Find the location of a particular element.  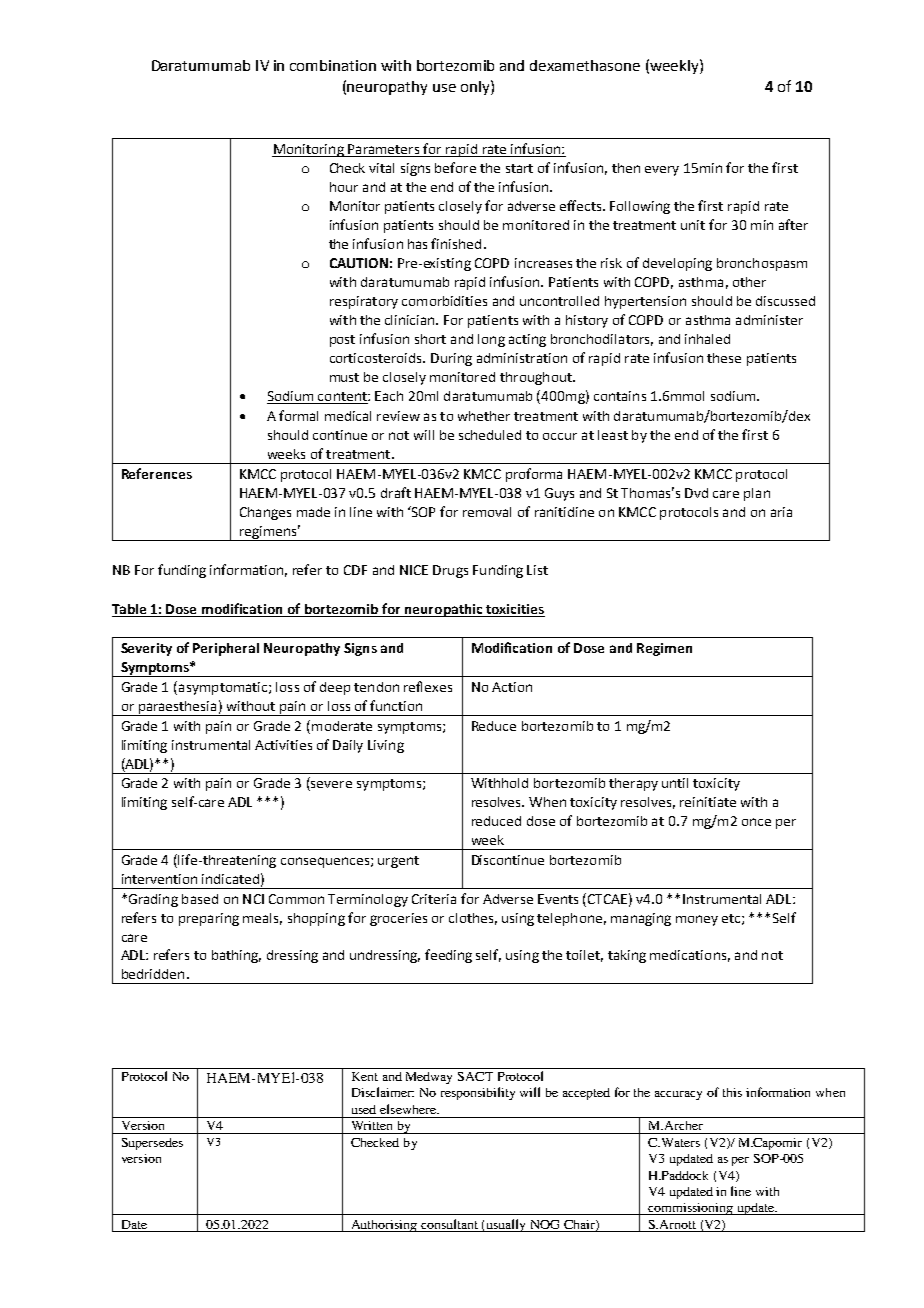

Living is located at coordinates (386, 746).
